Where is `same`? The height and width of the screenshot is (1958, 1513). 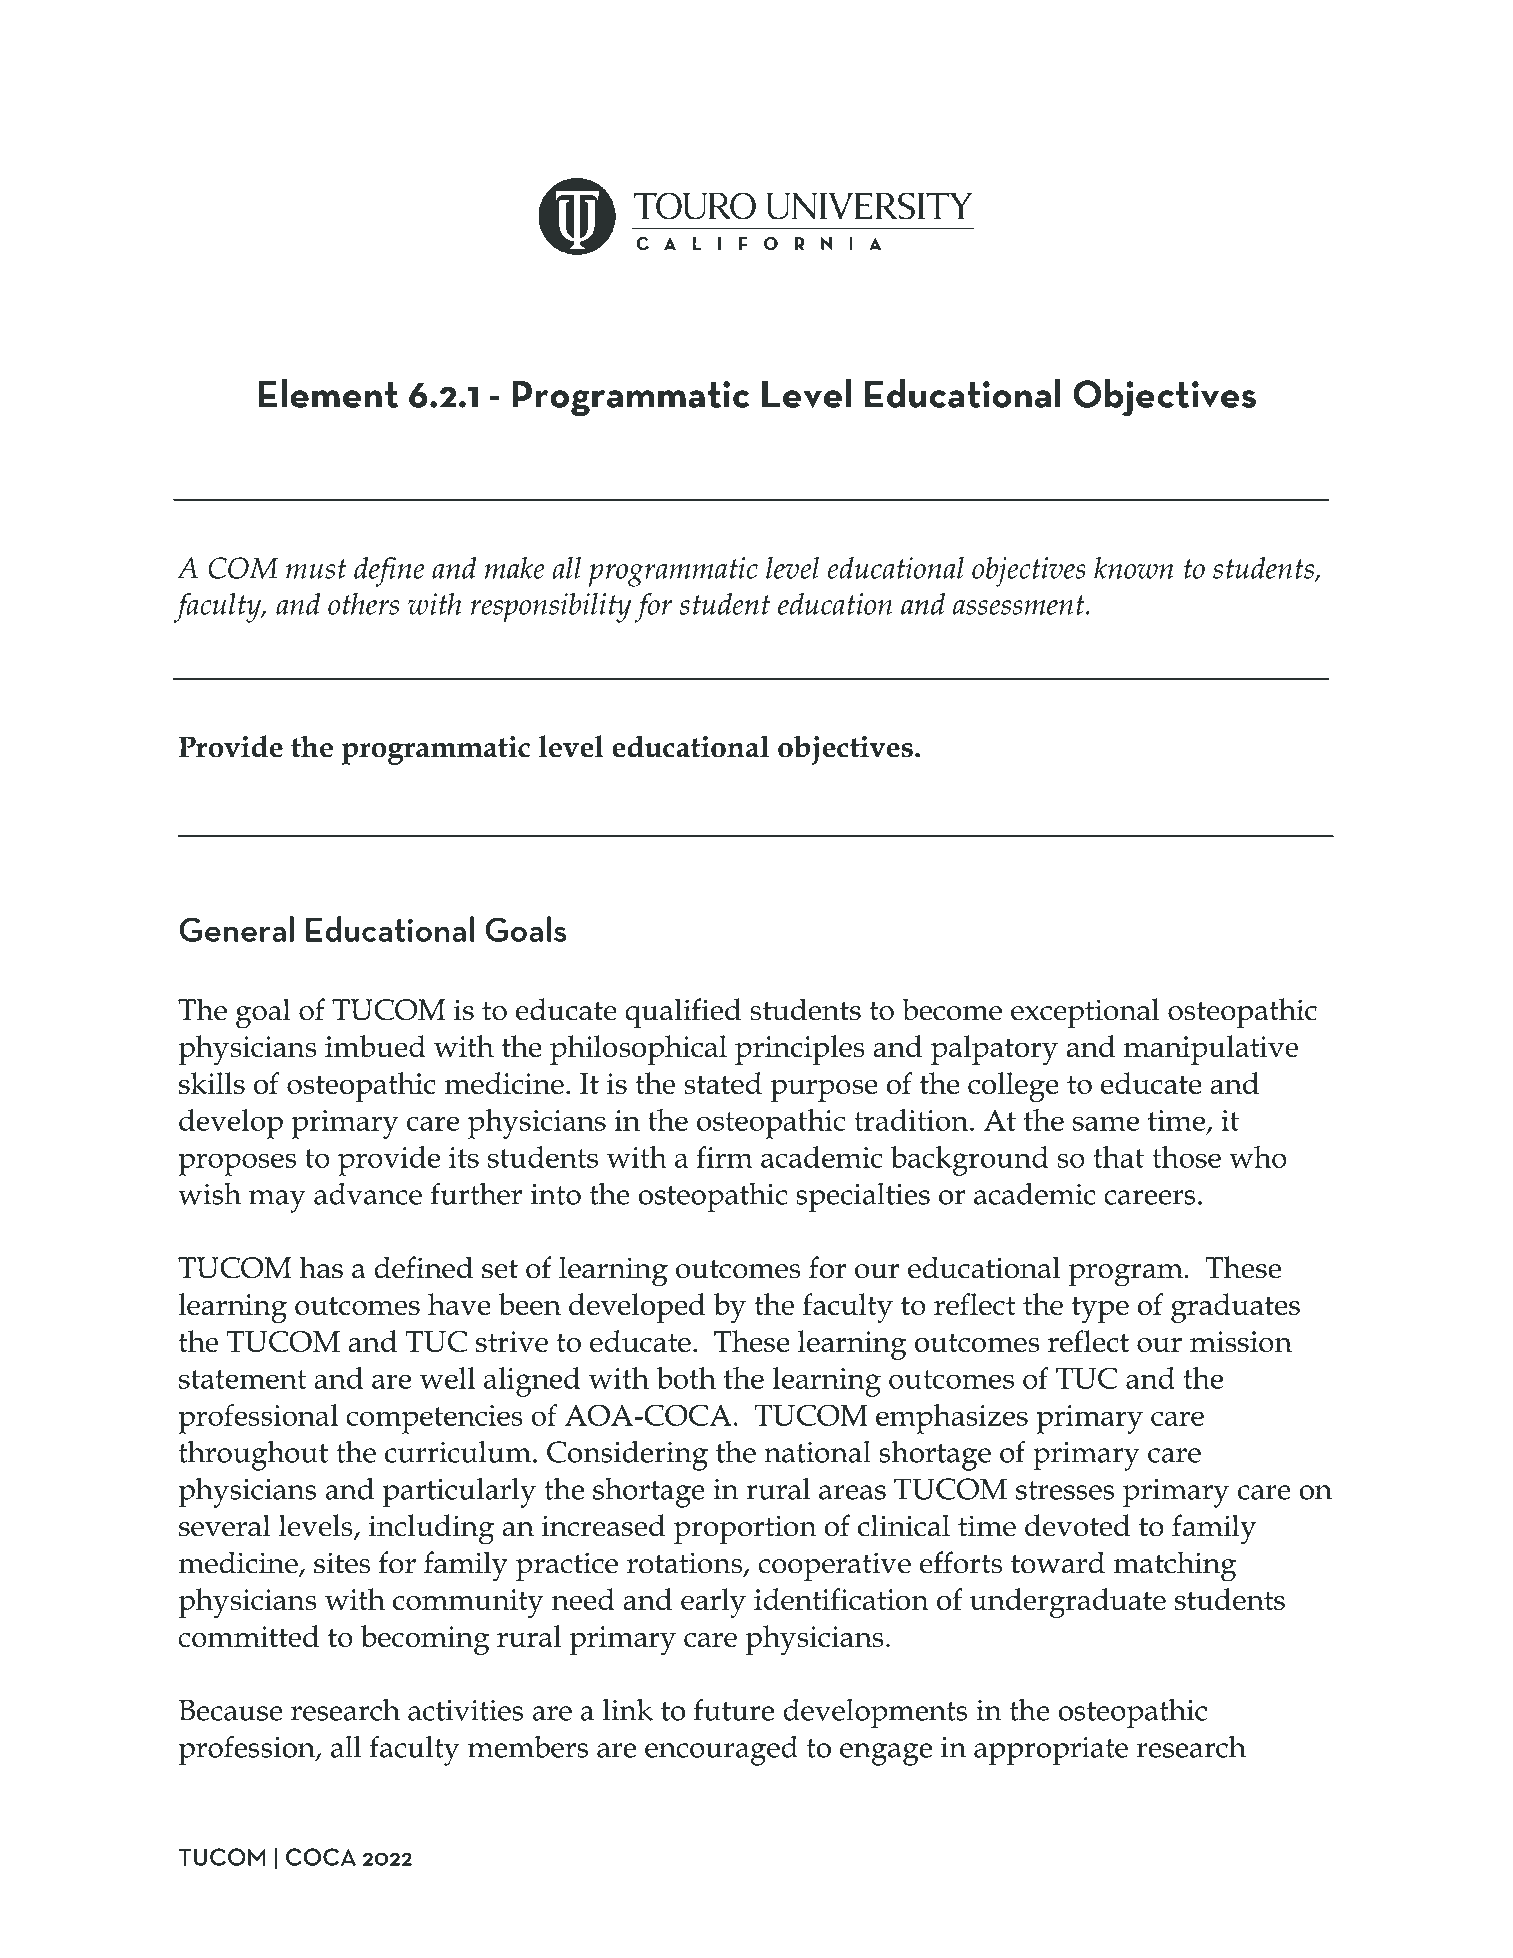 same is located at coordinates (1106, 1123).
